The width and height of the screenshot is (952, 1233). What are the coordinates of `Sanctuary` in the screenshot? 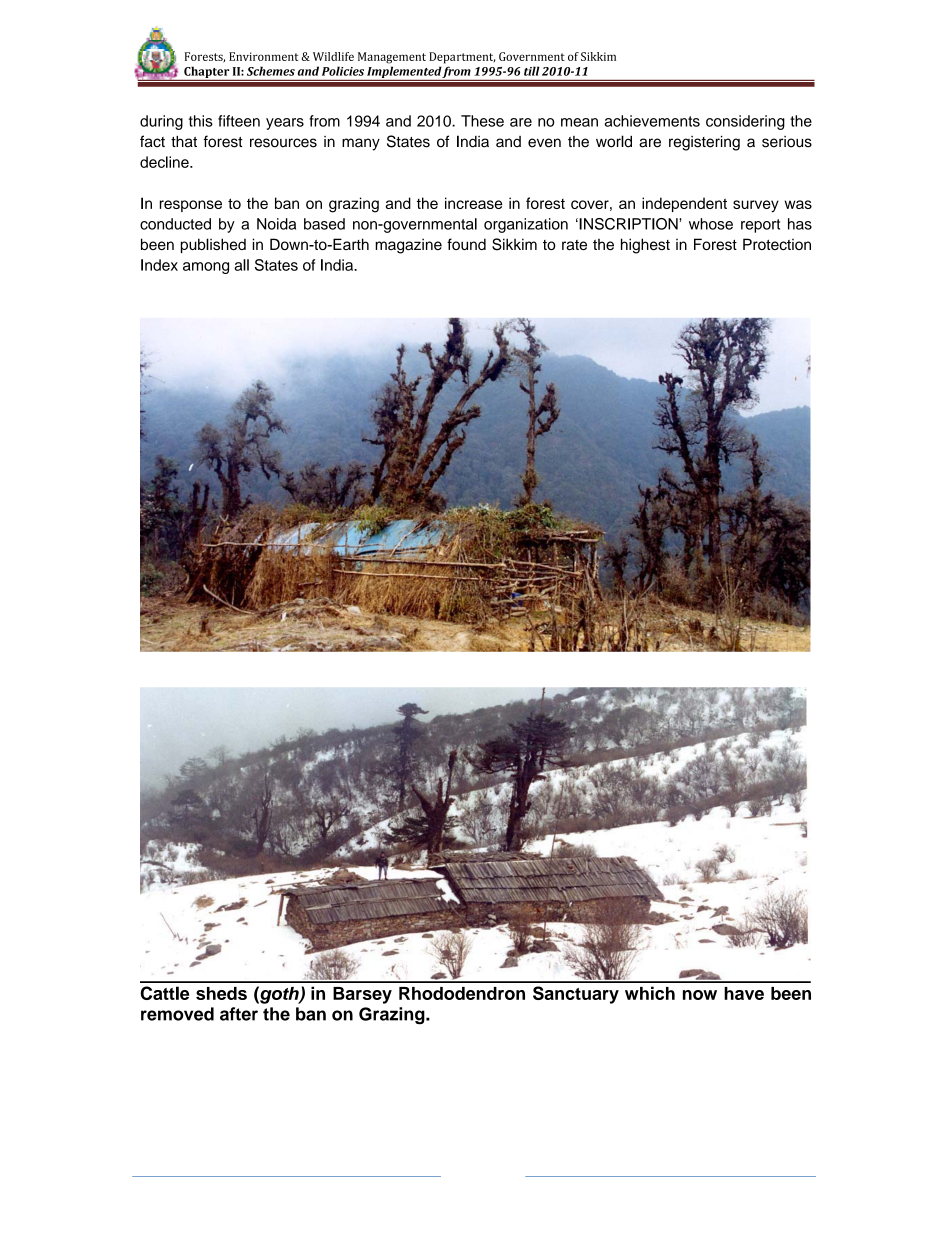 It's located at (576, 995).
